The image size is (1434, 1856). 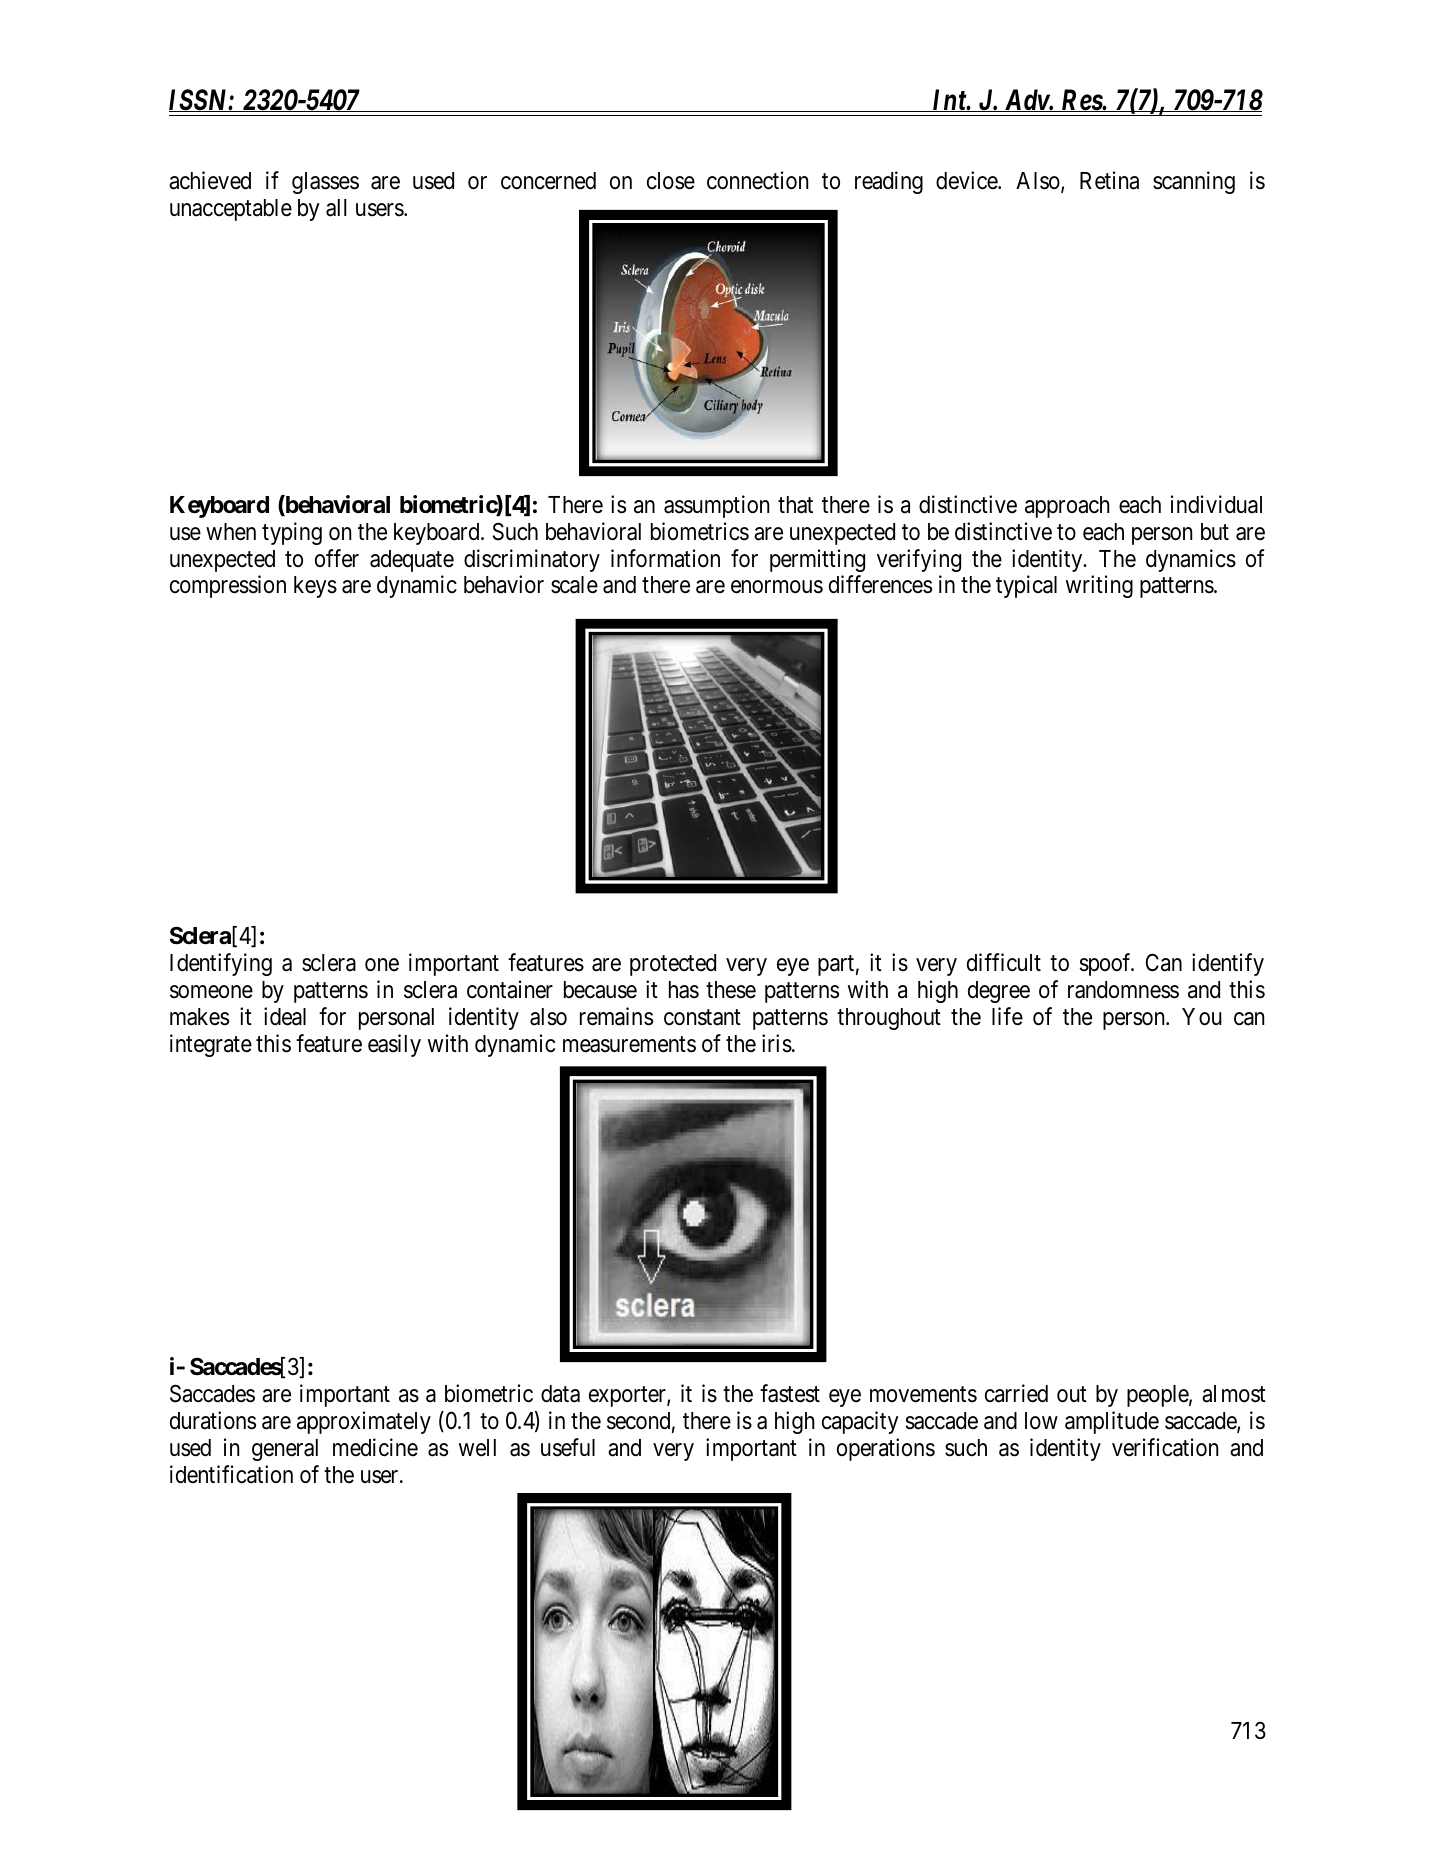 I want to click on someone, so click(x=211, y=992).
